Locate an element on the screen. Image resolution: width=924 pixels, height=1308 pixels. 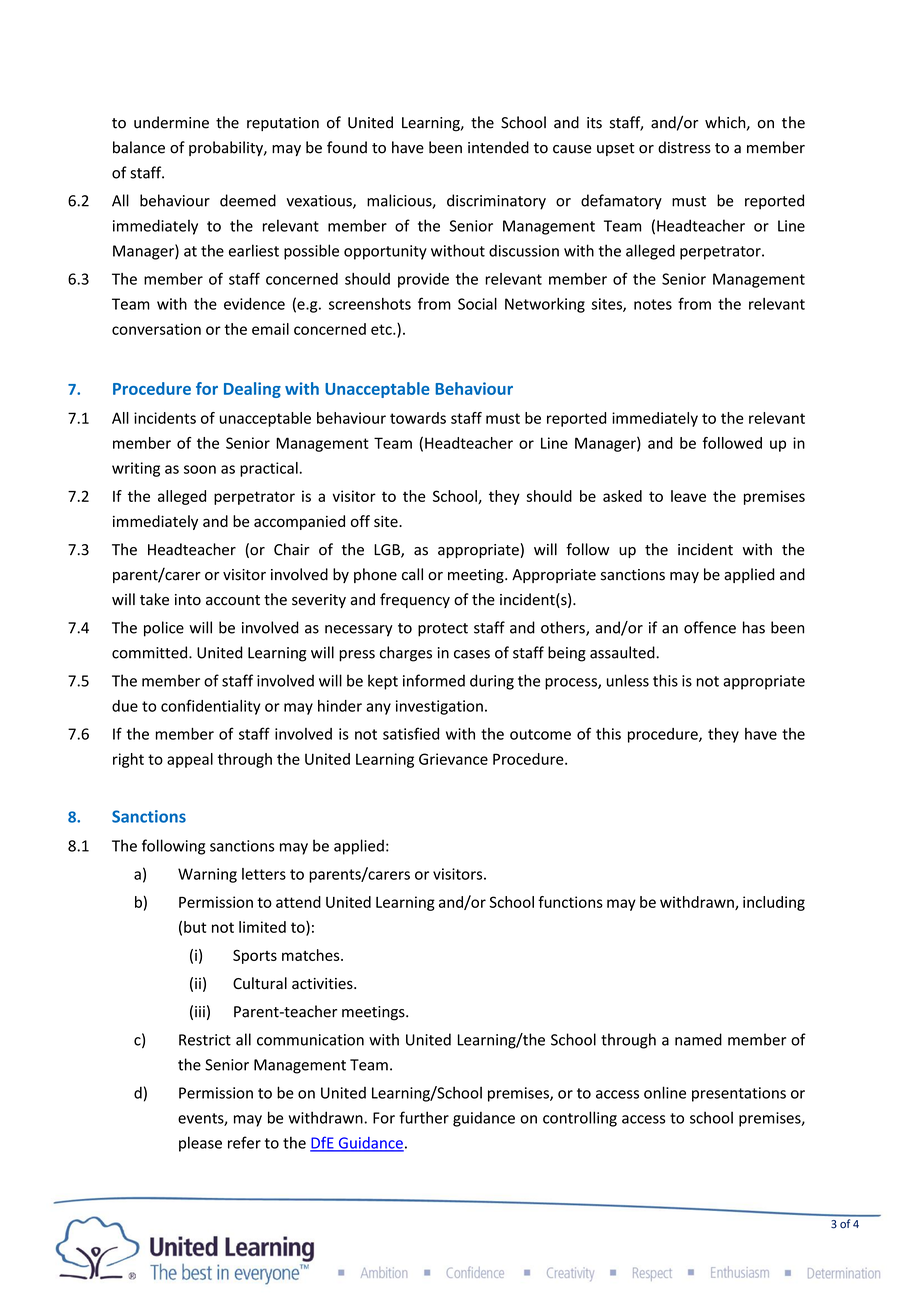
probability is located at coordinates (227, 148).
